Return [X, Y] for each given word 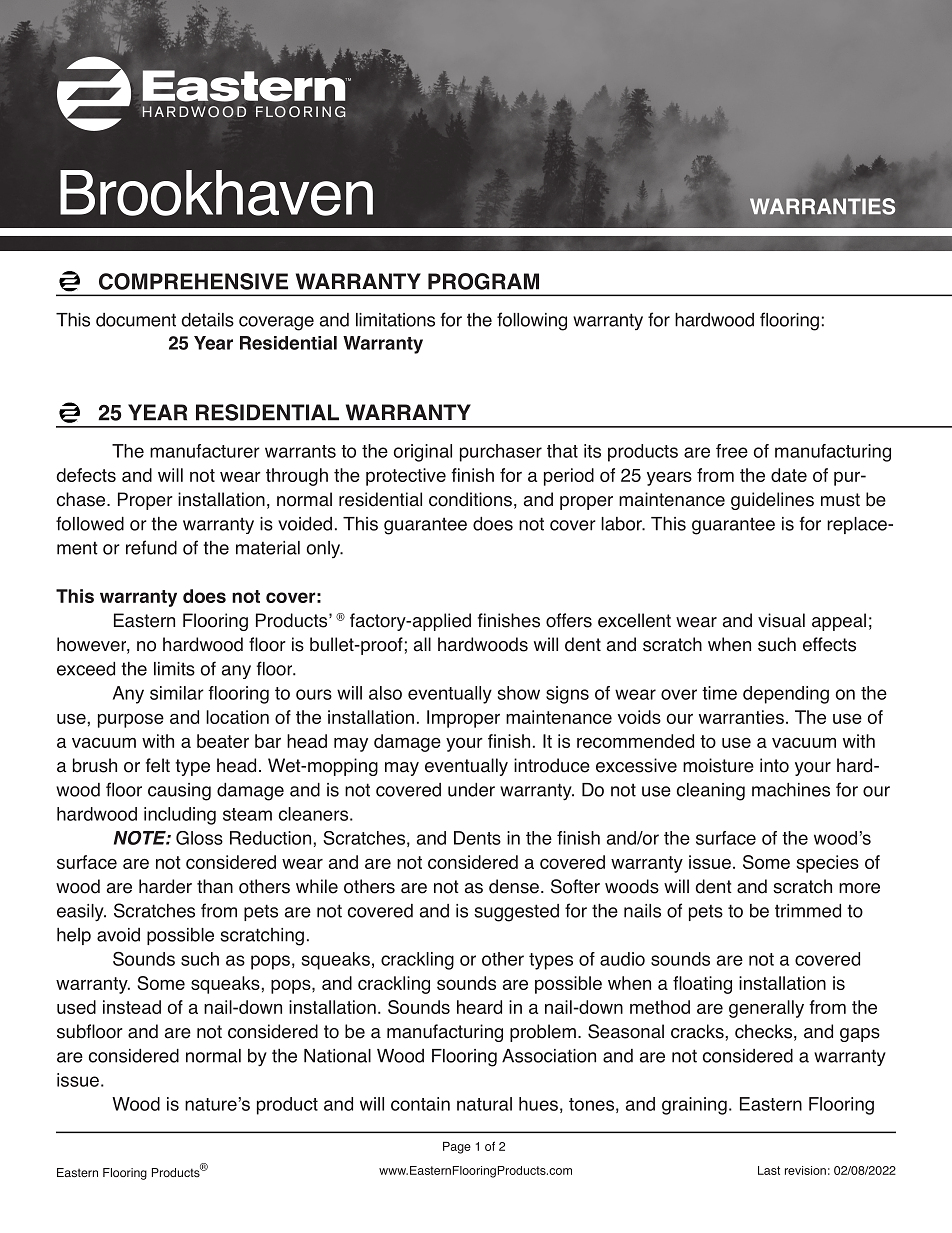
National [337, 1056]
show [519, 693]
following [532, 321]
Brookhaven [216, 193]
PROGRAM [483, 281]
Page [457, 1148]
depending [786, 695]
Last [769, 1170]
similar [177, 693]
